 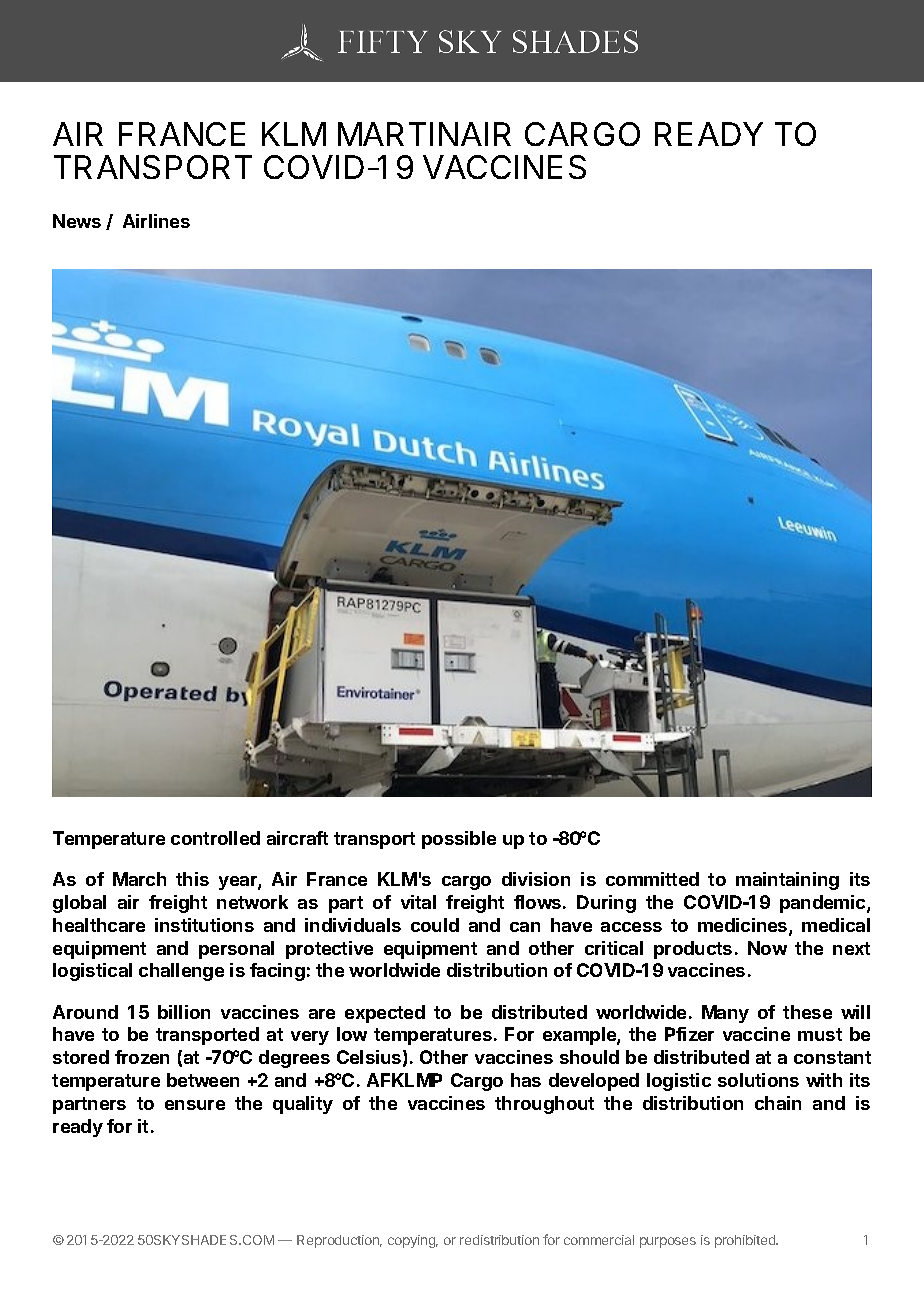 I want to click on maintaining, so click(x=787, y=881).
